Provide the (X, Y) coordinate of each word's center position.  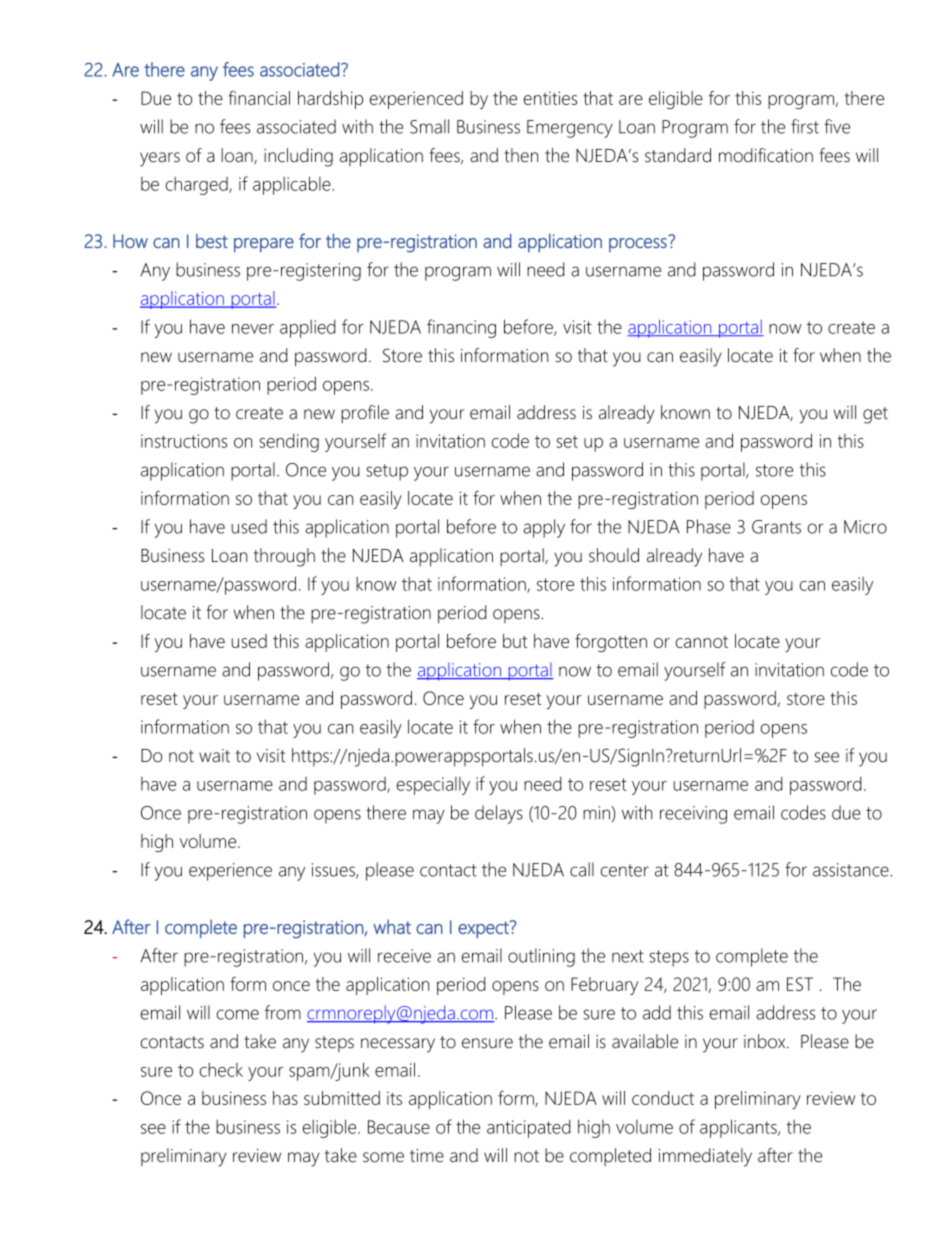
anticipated (529, 1128)
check (221, 1069)
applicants (739, 1128)
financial (259, 98)
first (805, 126)
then (521, 155)
